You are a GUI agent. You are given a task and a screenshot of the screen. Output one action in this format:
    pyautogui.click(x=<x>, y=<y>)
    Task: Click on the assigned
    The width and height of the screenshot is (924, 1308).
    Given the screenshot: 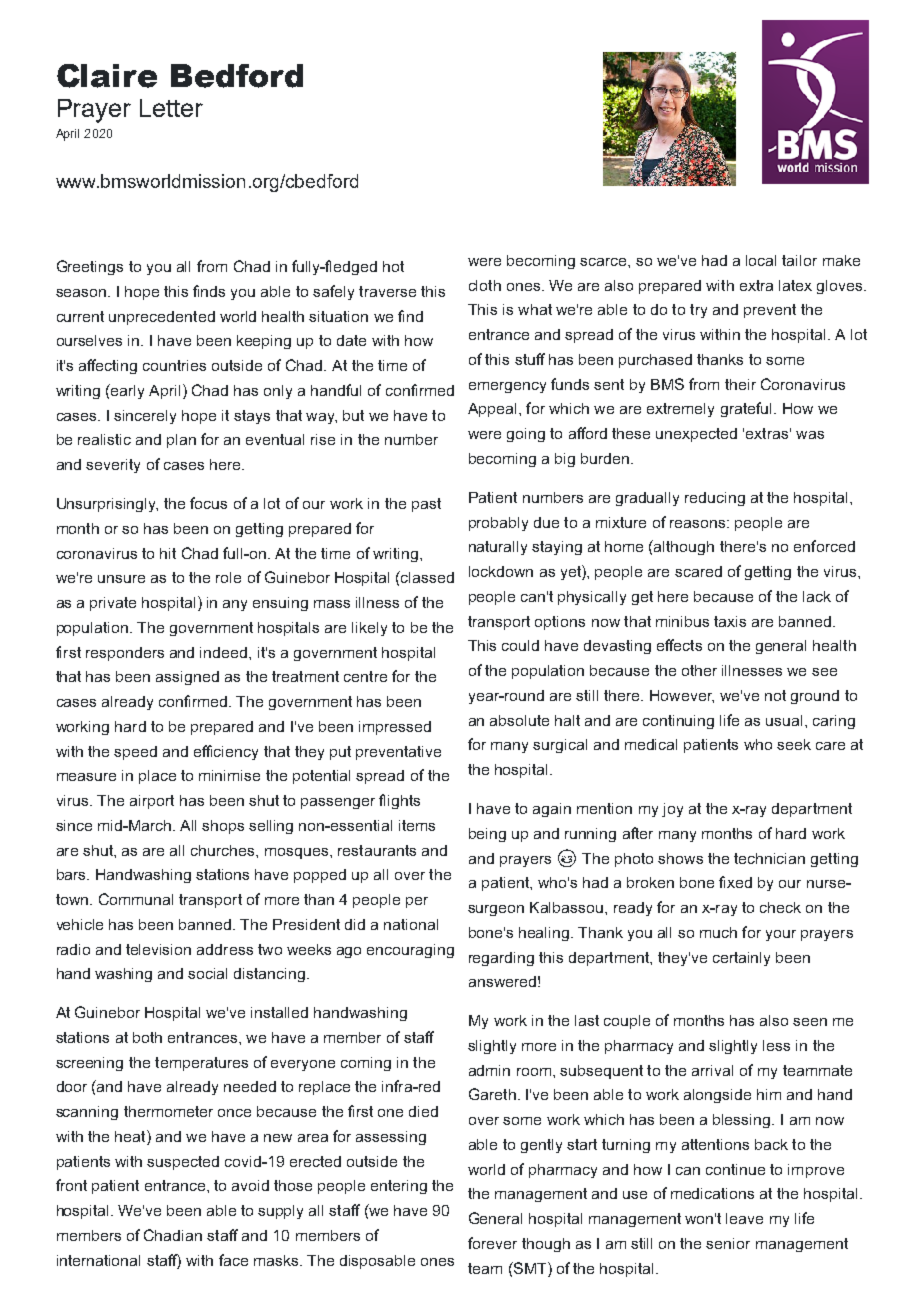 What is the action you would take?
    pyautogui.click(x=187, y=678)
